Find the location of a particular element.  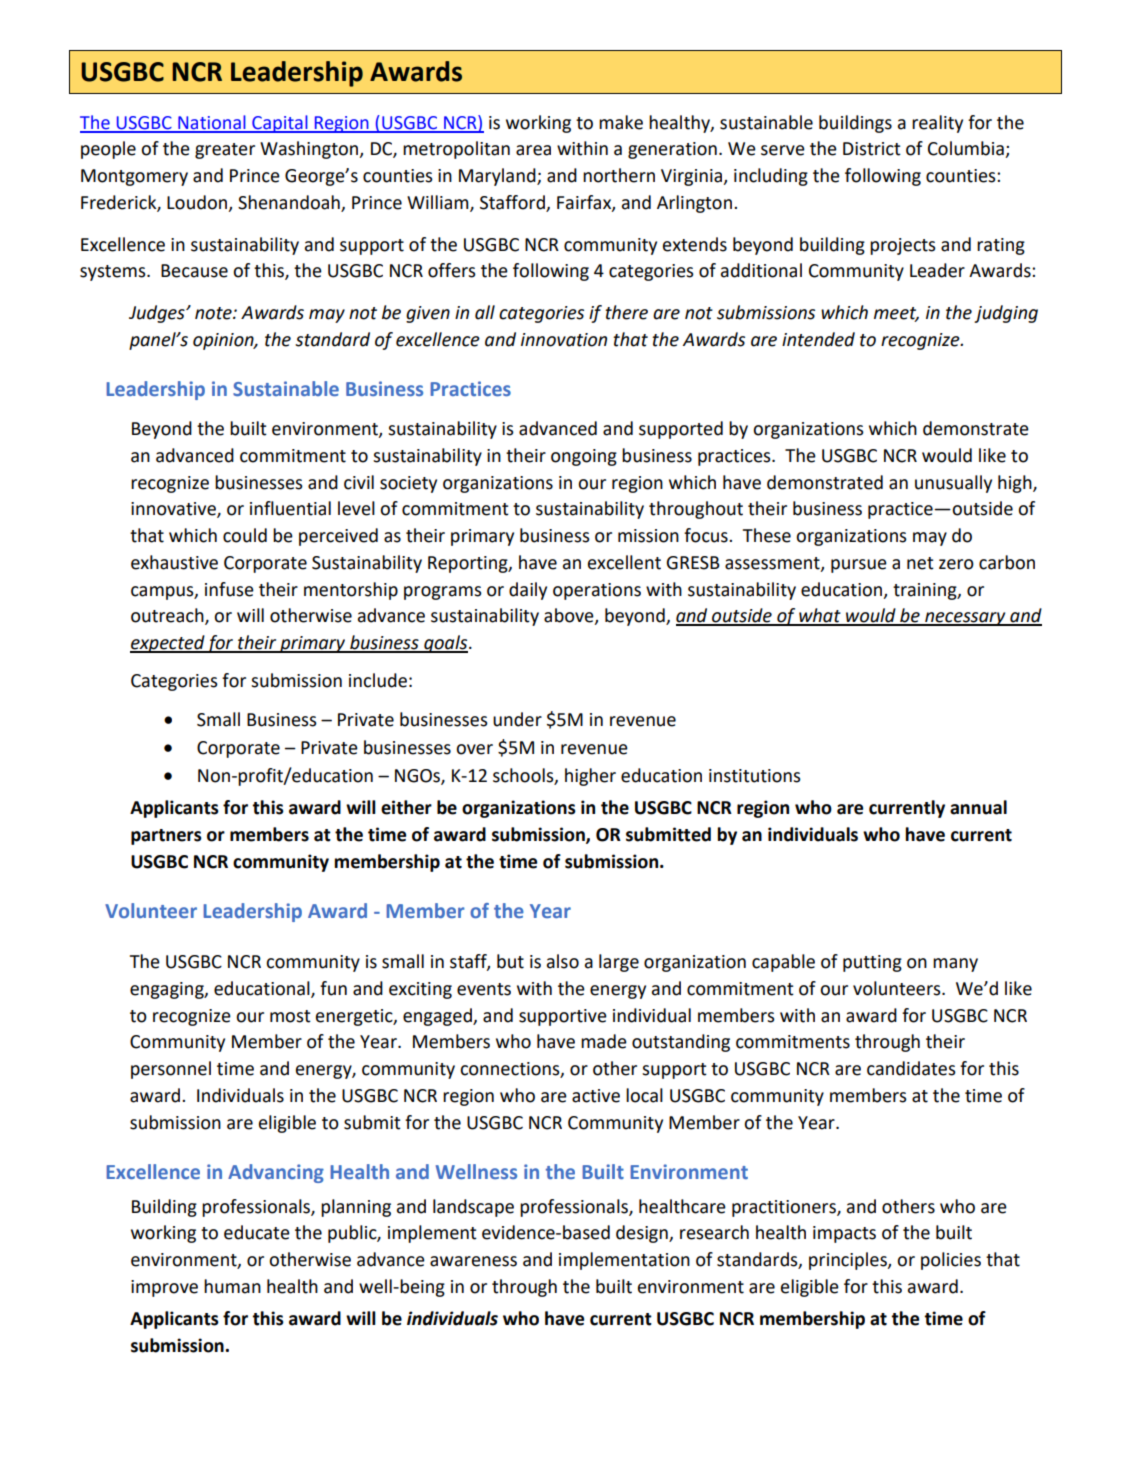

net is located at coordinates (920, 563).
